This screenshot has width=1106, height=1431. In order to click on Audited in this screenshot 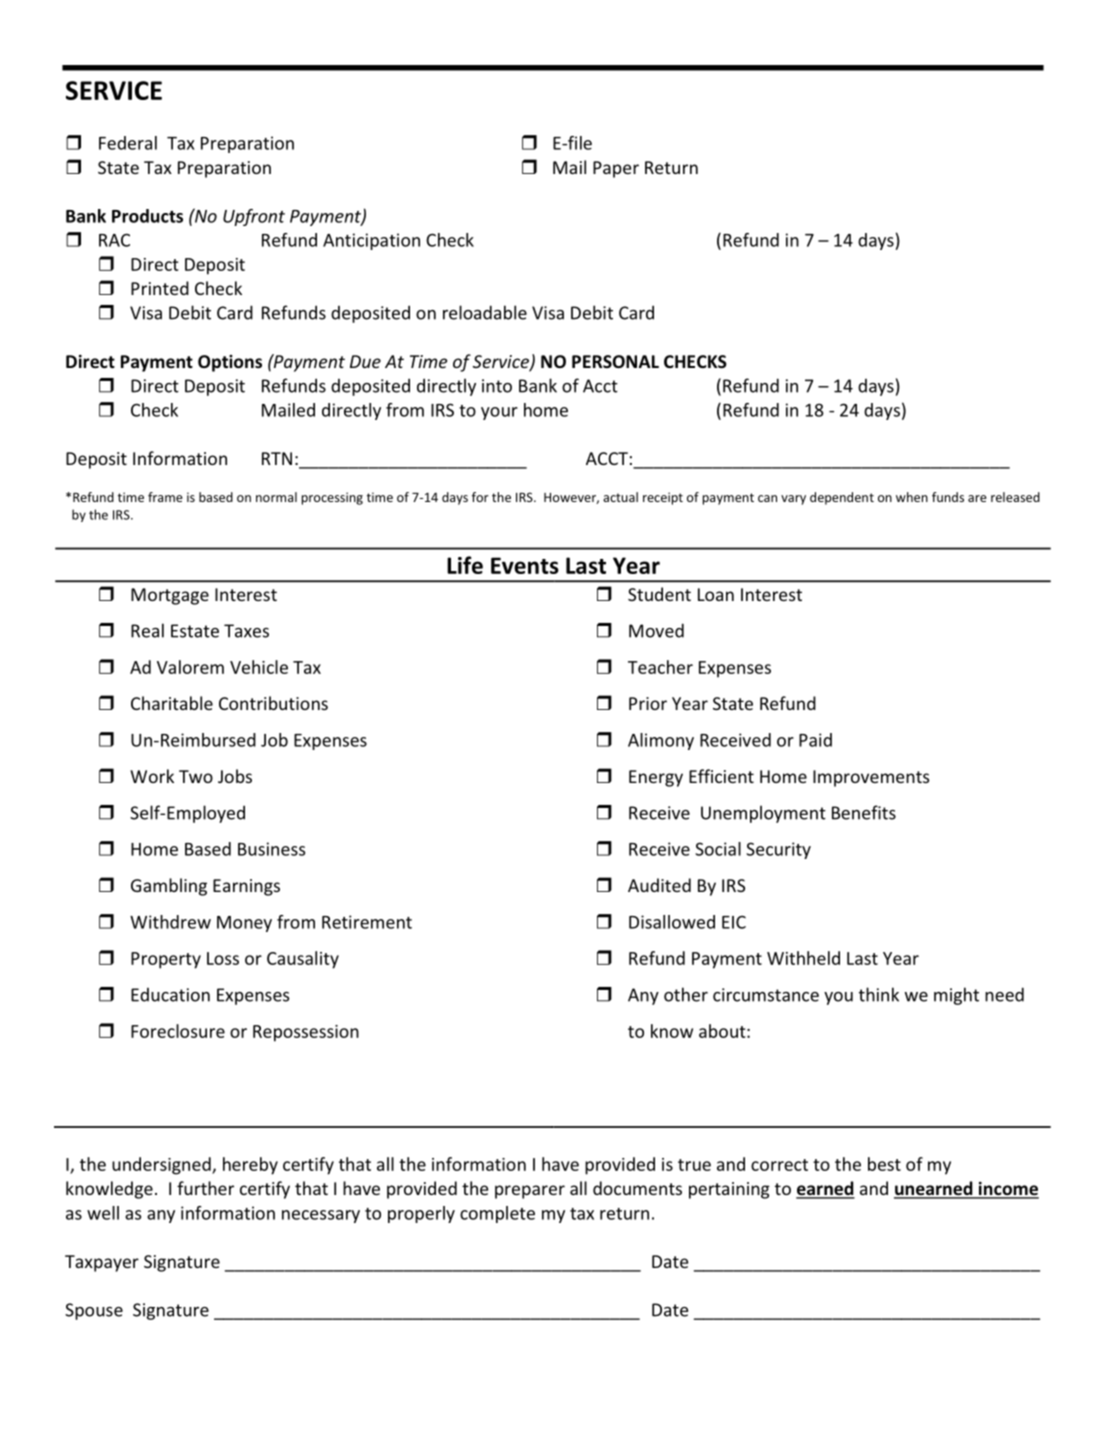, I will do `click(659, 885)`.
